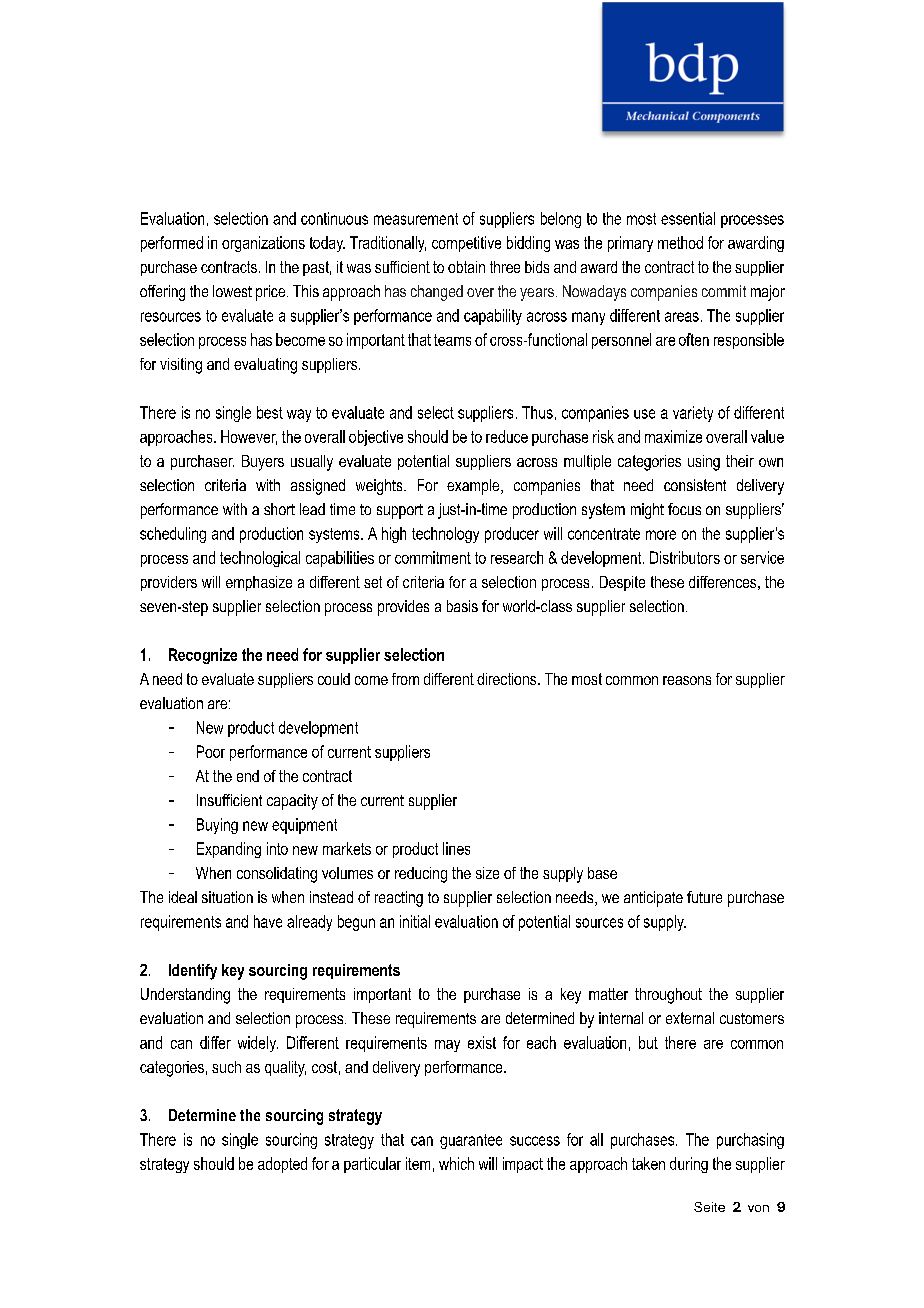 The height and width of the screenshot is (1308, 924). Describe the element at coordinates (689, 1165) in the screenshot. I see `during` at that location.
